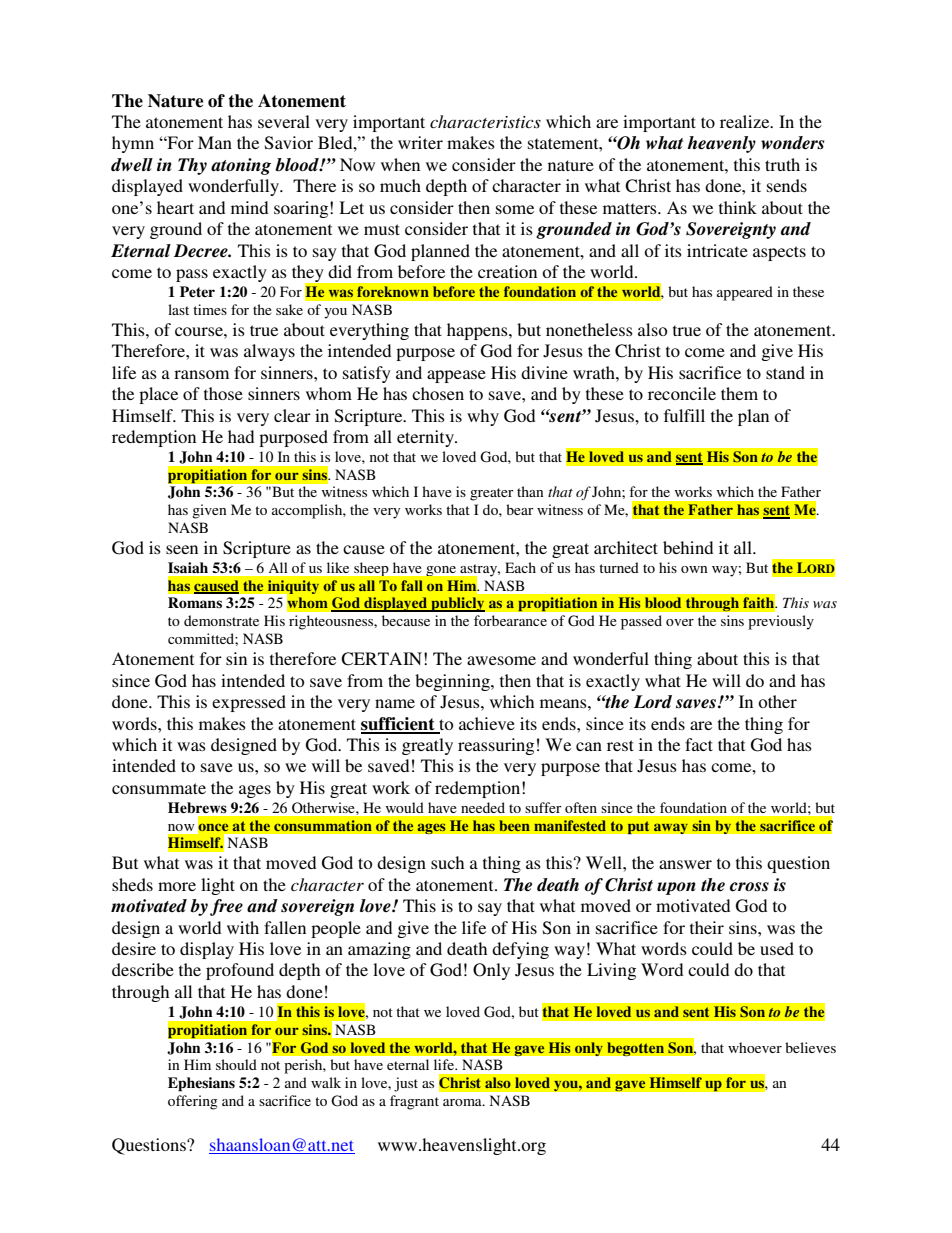  What do you see at coordinates (496, 746) in the document?
I see `reassuring` at bounding box center [496, 746].
